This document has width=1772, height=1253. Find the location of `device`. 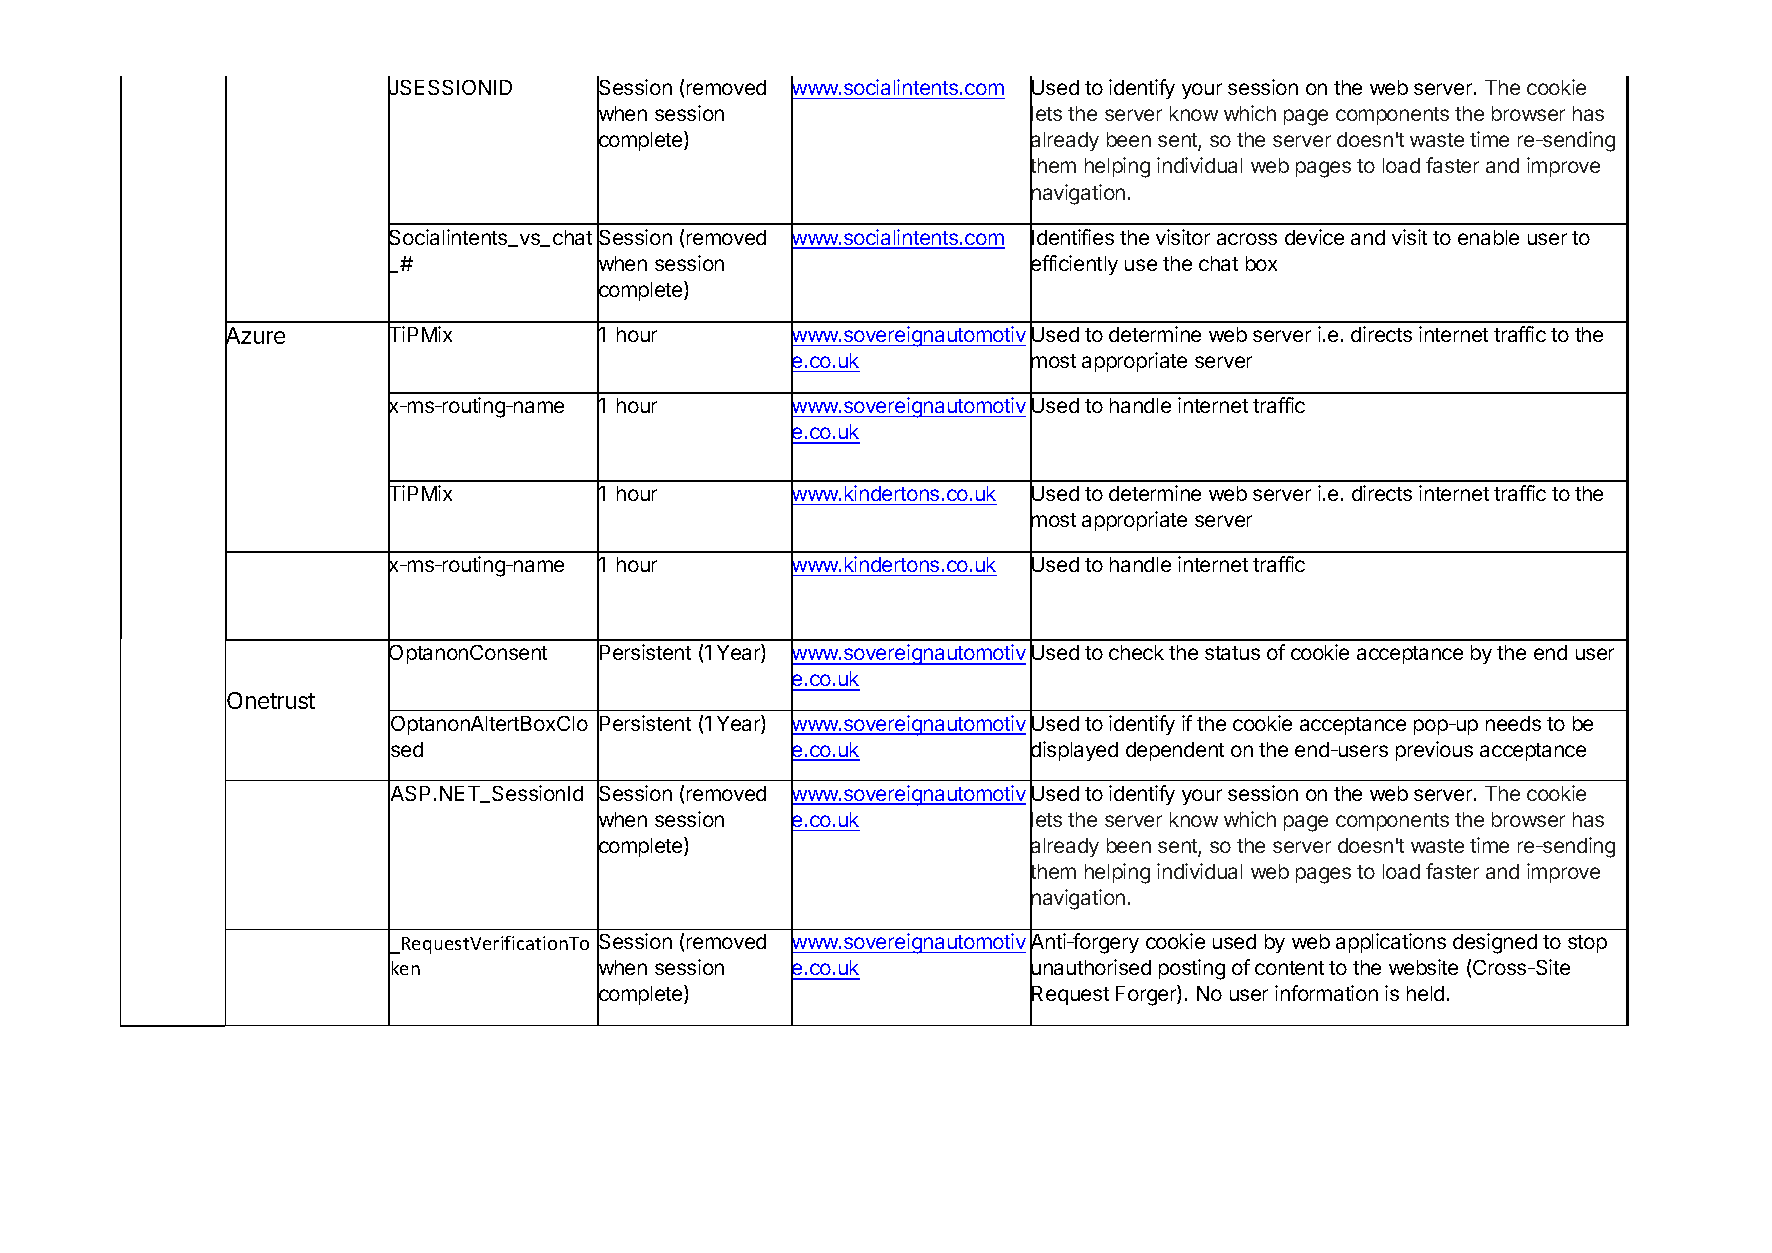

device is located at coordinates (1314, 237).
